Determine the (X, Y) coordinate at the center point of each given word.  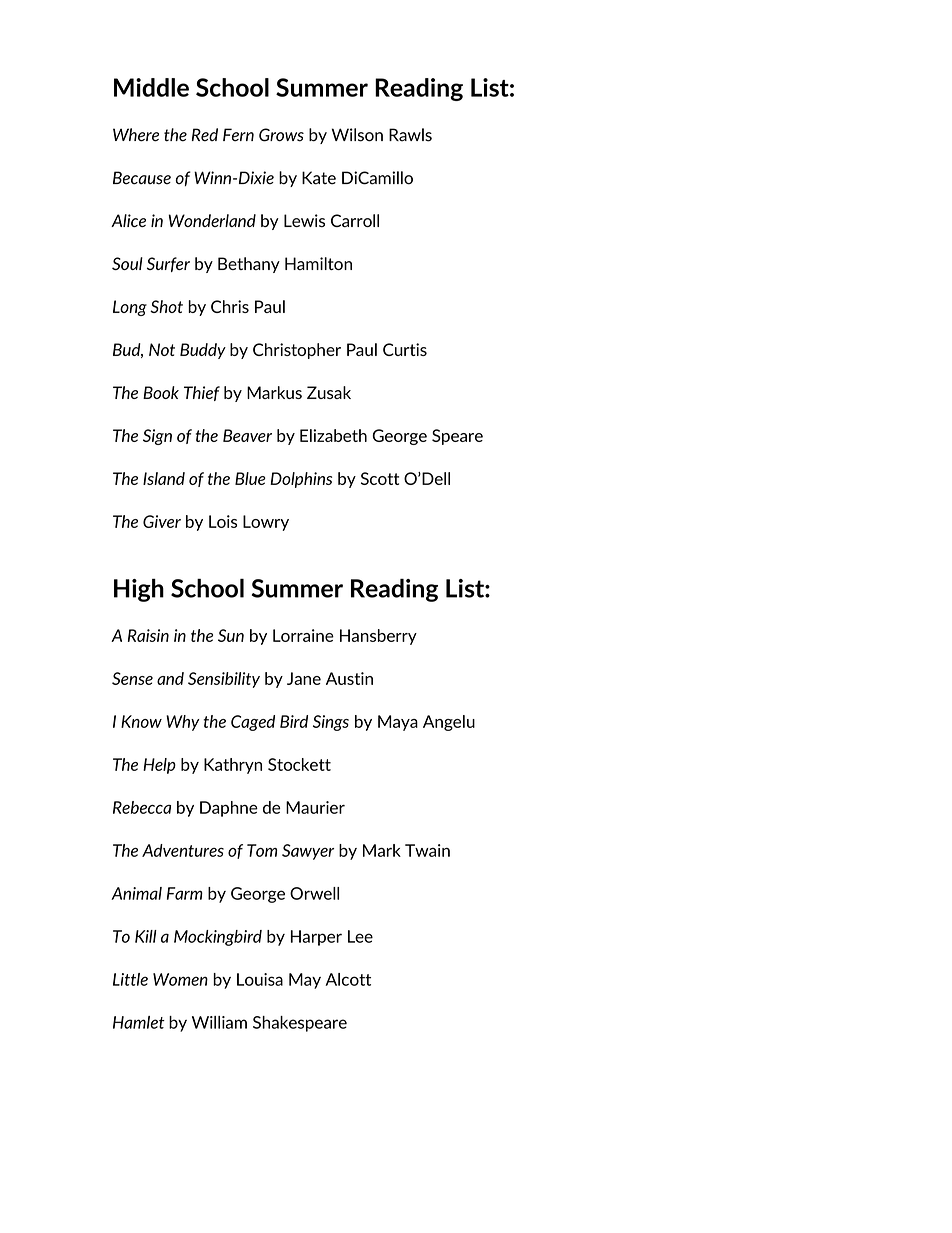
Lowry (266, 523)
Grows (281, 135)
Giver (162, 521)
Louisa (260, 979)
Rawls (410, 135)
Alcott (348, 979)
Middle (151, 87)
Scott (380, 478)
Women (180, 979)
